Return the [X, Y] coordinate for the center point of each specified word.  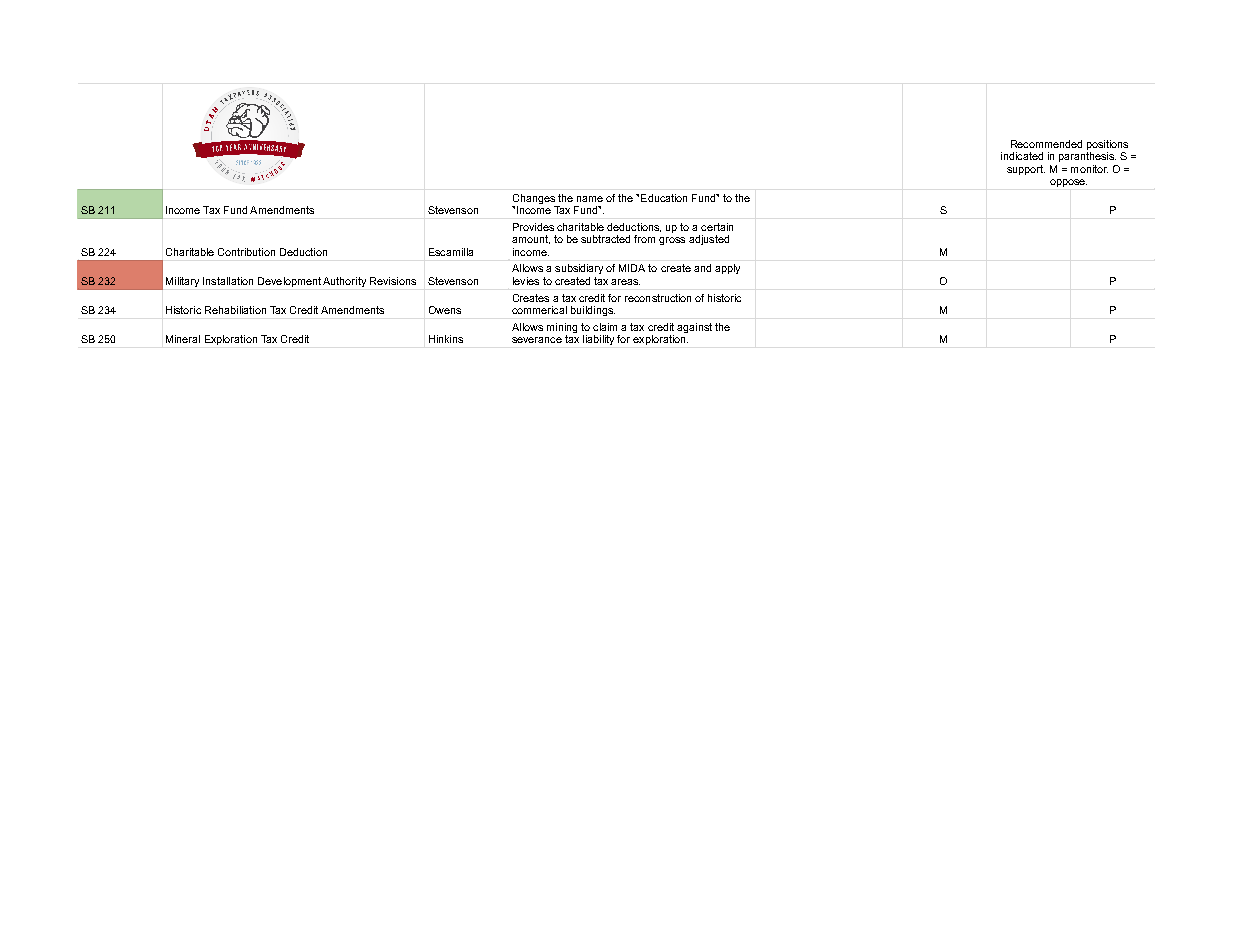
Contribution [246, 252]
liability [598, 340]
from [644, 239]
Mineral [183, 339]
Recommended [1046, 144]
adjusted [709, 240]
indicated [1022, 156]
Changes [534, 199]
